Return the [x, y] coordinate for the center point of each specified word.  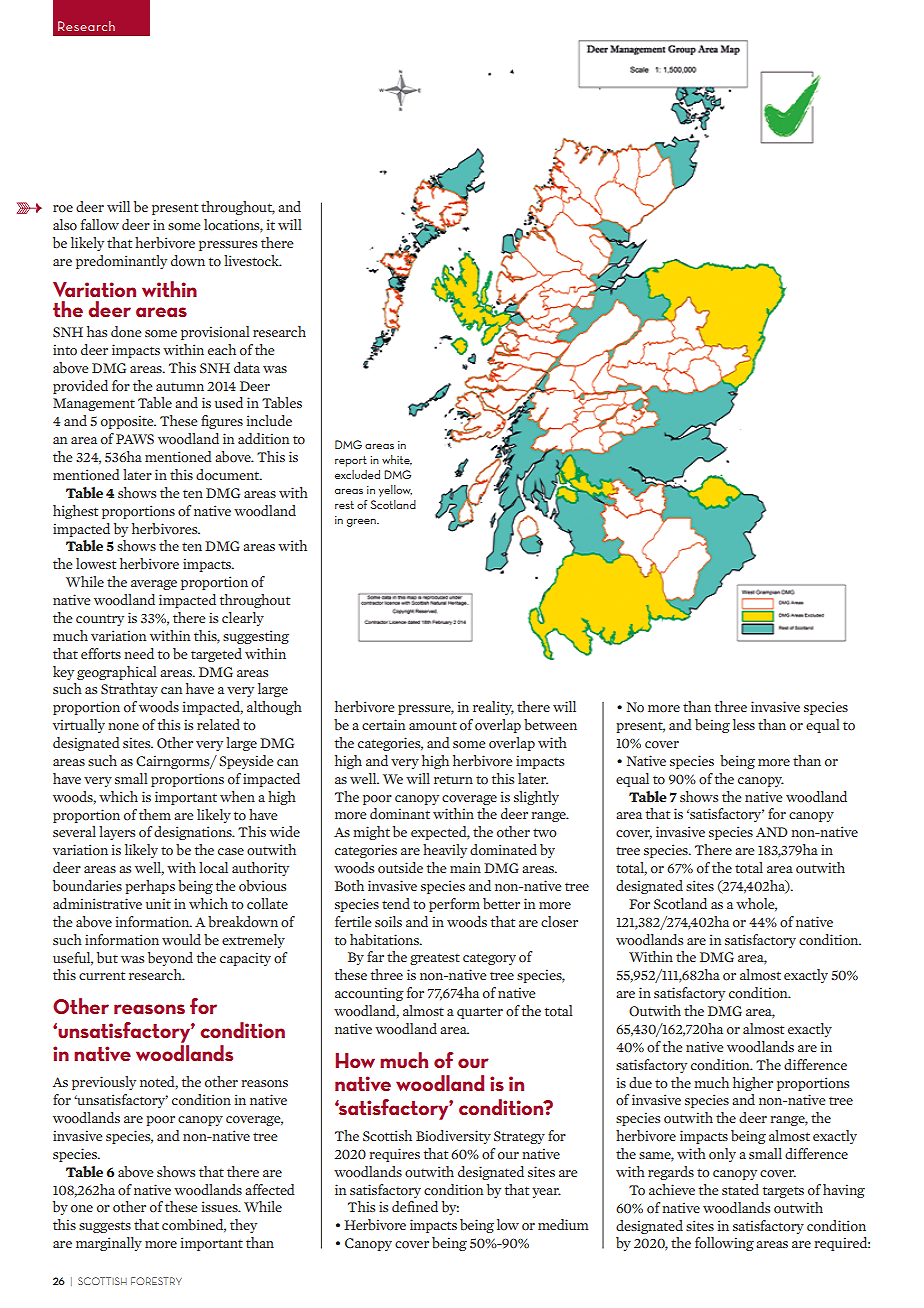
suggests [105, 1227]
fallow [100, 225]
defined [415, 1206]
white [397, 460]
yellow [395, 491]
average [154, 585]
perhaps [150, 887]
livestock [252, 261]
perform [454, 905]
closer [559, 922]
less [744, 724]
